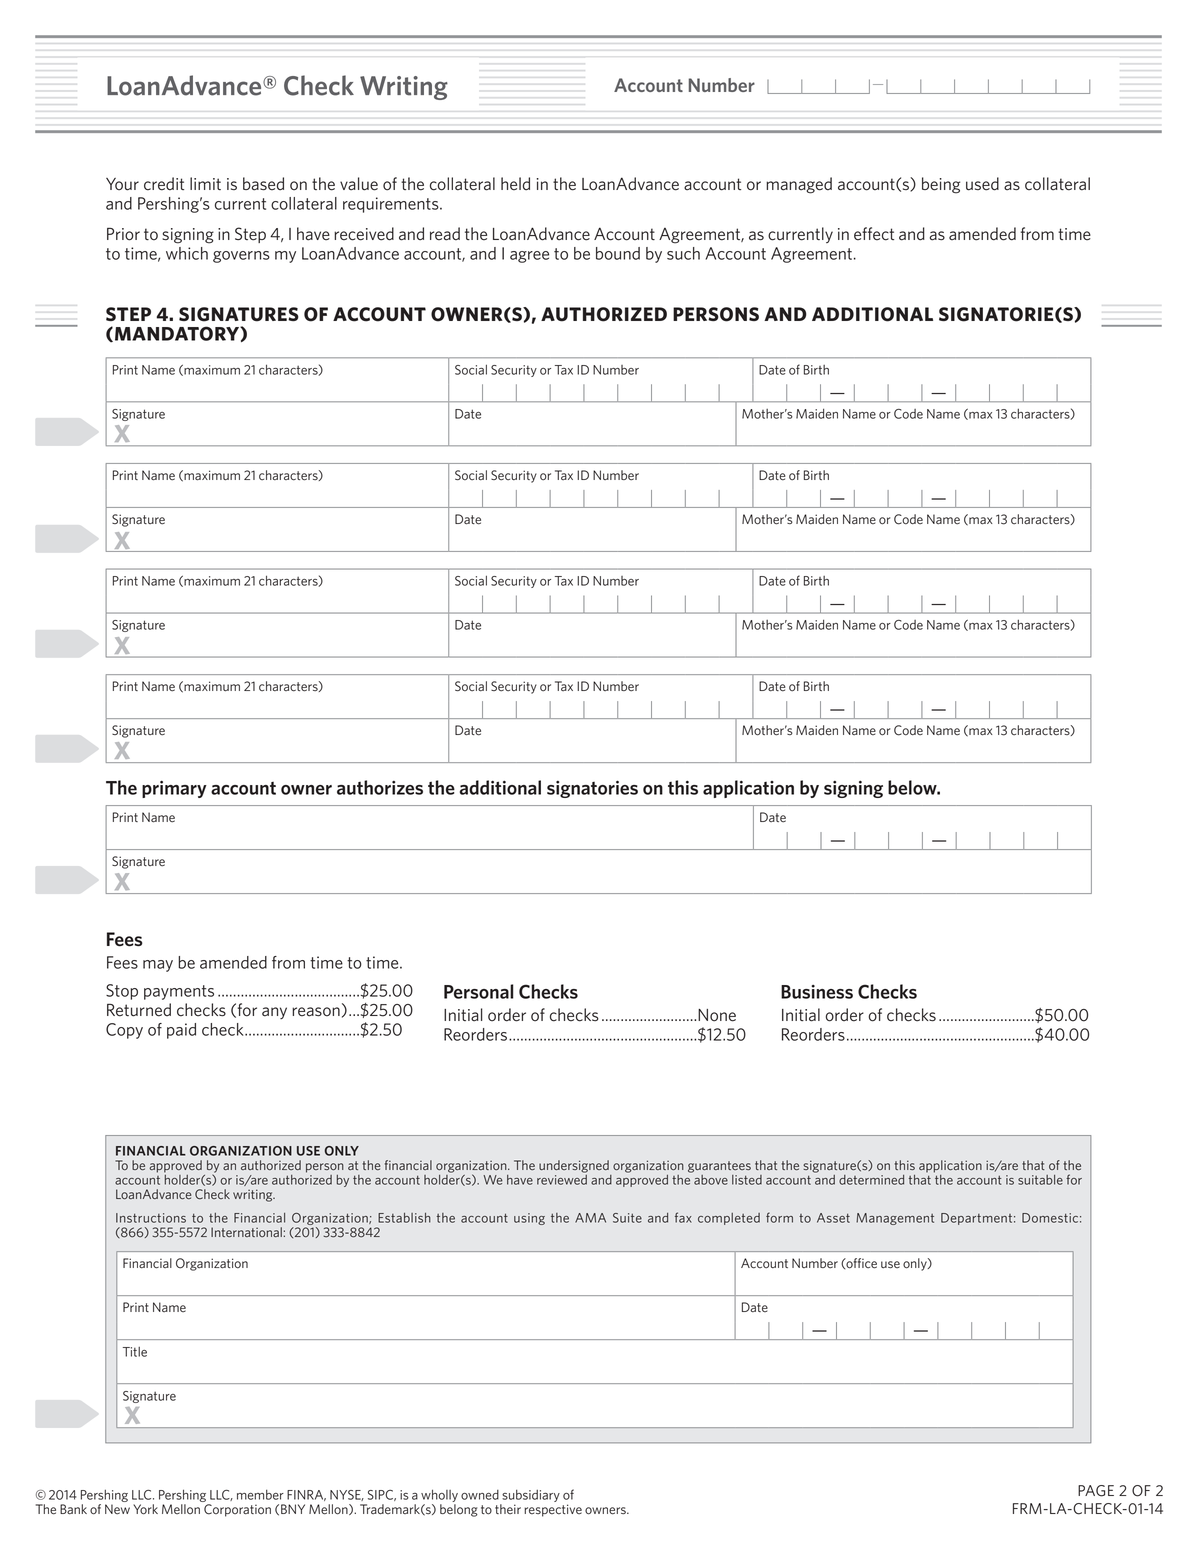 This screenshot has height=1549, width=1197. Describe the element at coordinates (187, 253) in the screenshot. I see `which` at that location.
